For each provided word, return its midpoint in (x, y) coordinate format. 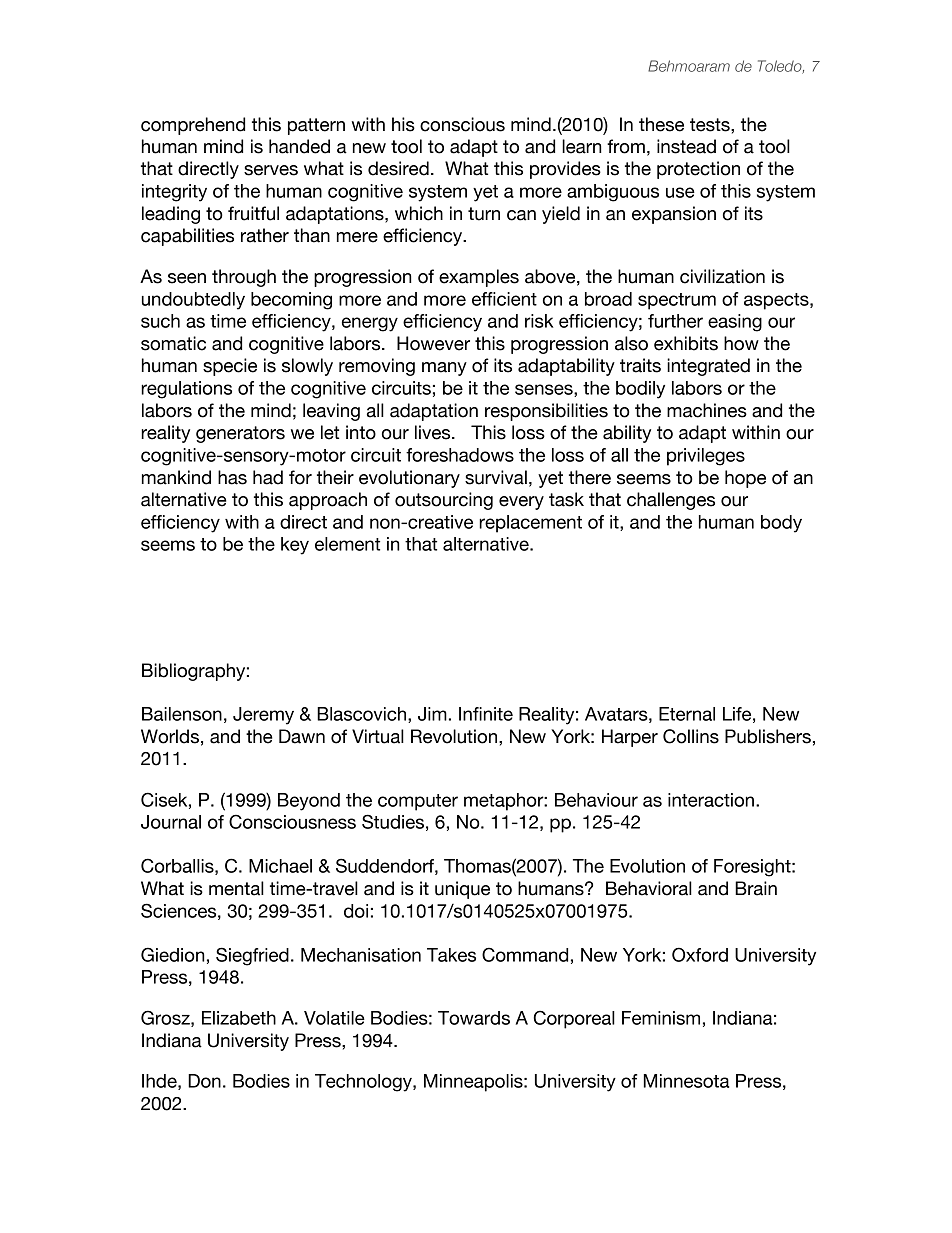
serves (271, 170)
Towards (474, 1018)
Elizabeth (239, 1018)
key (295, 546)
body (781, 524)
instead (686, 146)
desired (398, 168)
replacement (530, 524)
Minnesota (686, 1081)
